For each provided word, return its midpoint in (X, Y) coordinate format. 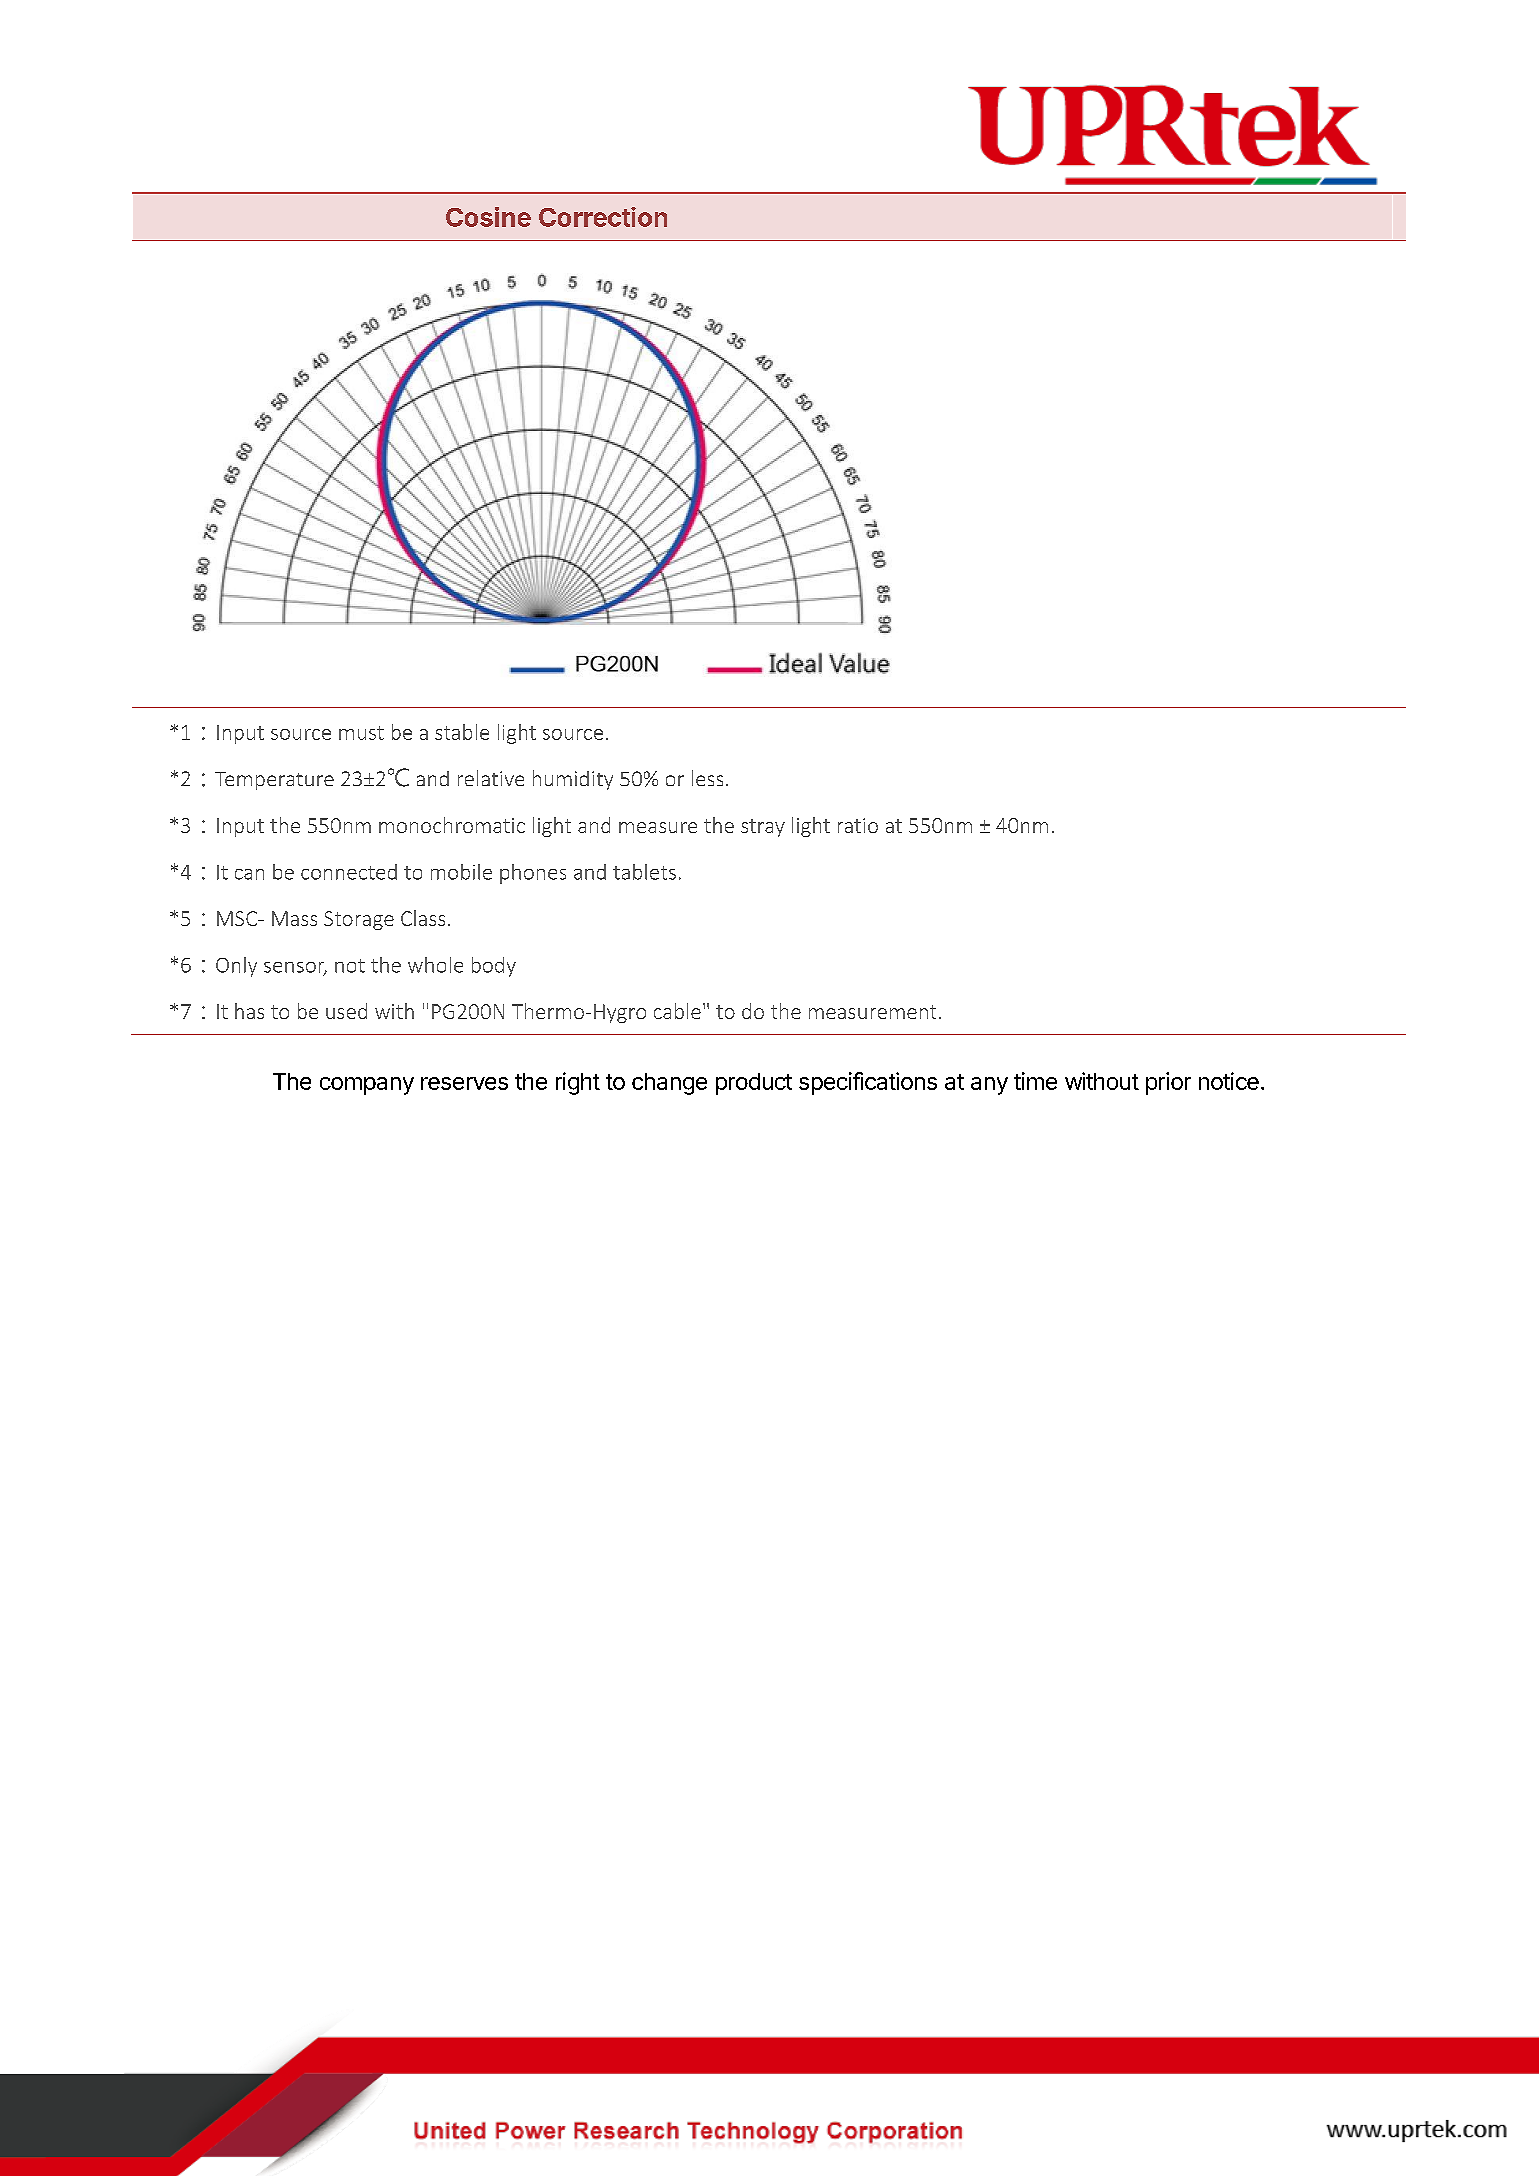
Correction (603, 217)
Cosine (488, 217)
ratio (858, 825)
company (367, 1086)
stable (462, 732)
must (361, 733)
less (707, 778)
